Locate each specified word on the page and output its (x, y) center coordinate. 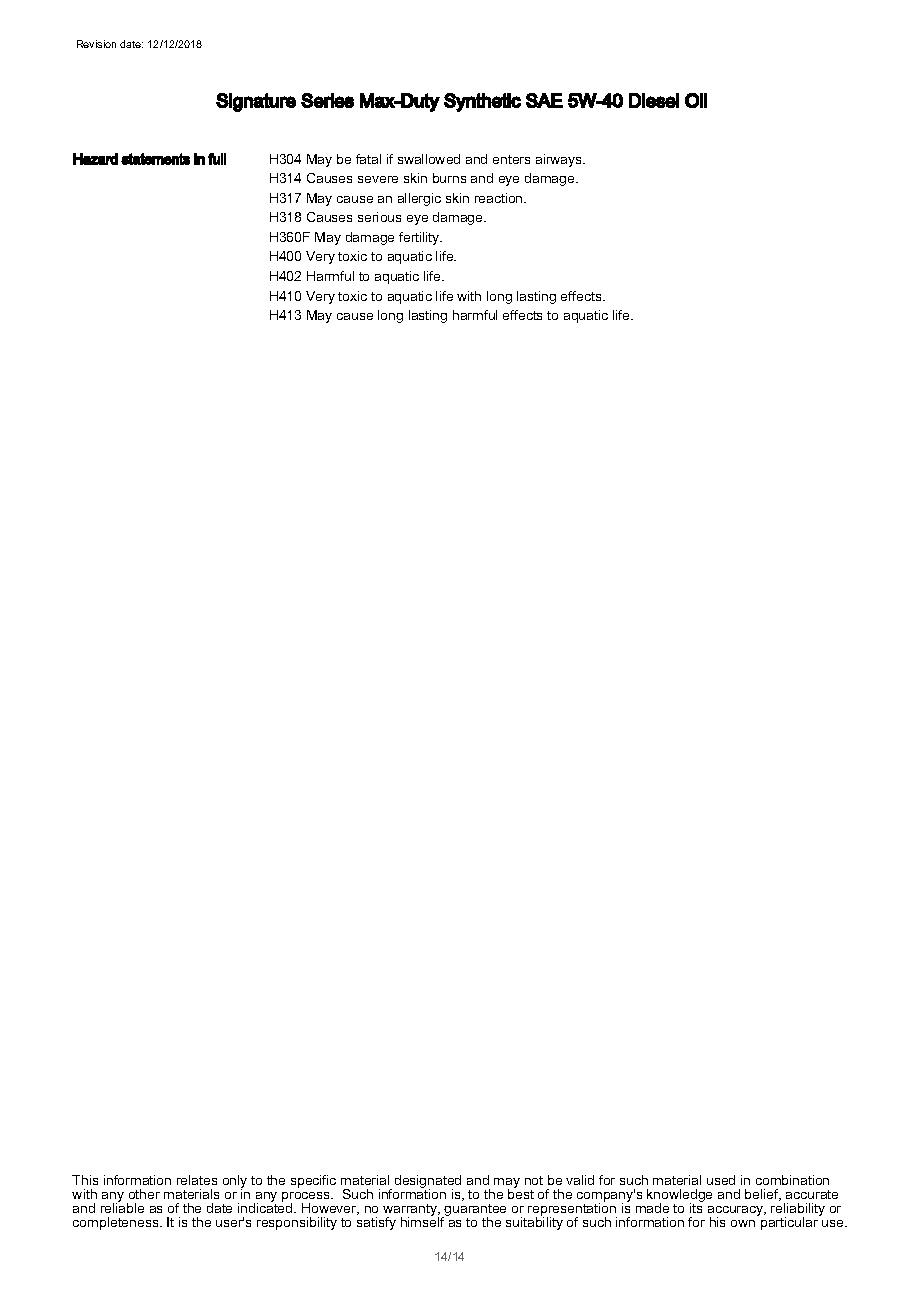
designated (428, 1183)
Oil (696, 100)
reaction (500, 198)
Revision (96, 44)
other (144, 1194)
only (235, 1182)
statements (155, 159)
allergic (419, 199)
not (534, 1180)
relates (197, 1180)
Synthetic (482, 102)
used (721, 1180)
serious (379, 217)
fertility (420, 238)
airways (560, 160)
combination (792, 1180)
